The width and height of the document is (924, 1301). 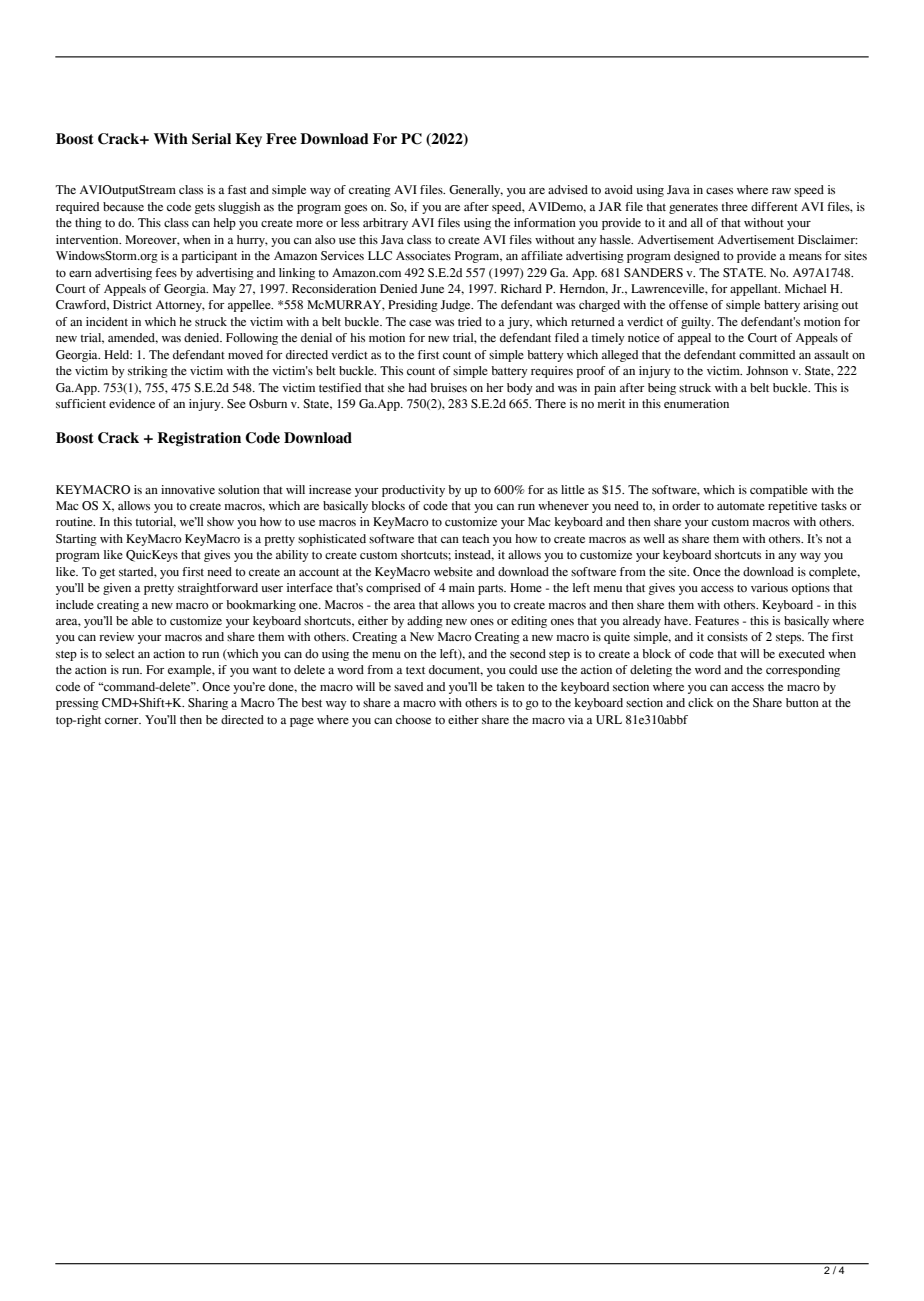 I want to click on three, so click(x=735, y=206).
